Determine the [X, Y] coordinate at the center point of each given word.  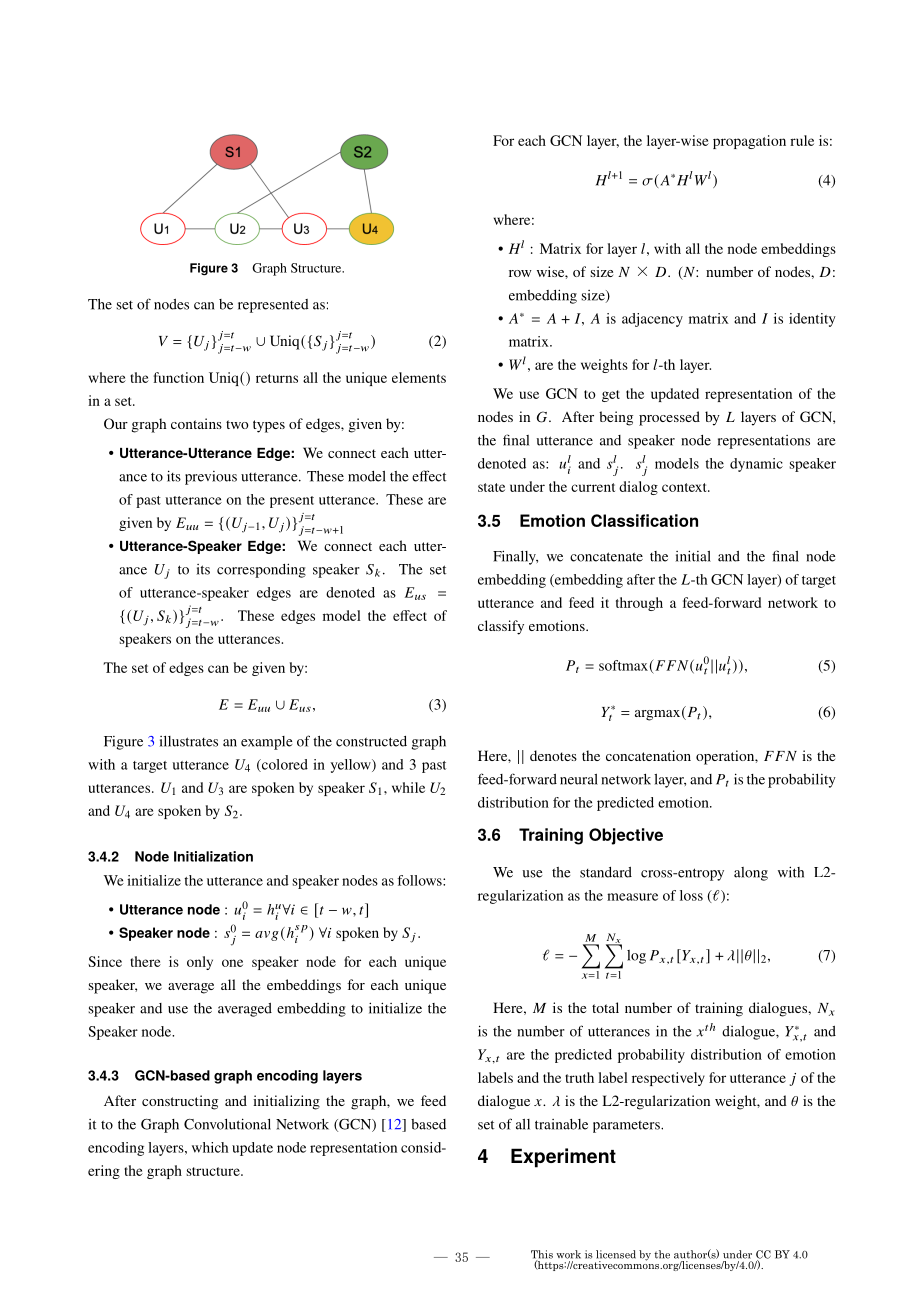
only [200, 963]
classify [501, 627]
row [520, 273]
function [179, 377]
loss [691, 895]
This [542, 1255]
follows [420, 880]
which [210, 1147]
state [491, 487]
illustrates [189, 741]
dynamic [756, 465]
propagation [749, 142]
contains [196, 423]
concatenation [648, 755]
